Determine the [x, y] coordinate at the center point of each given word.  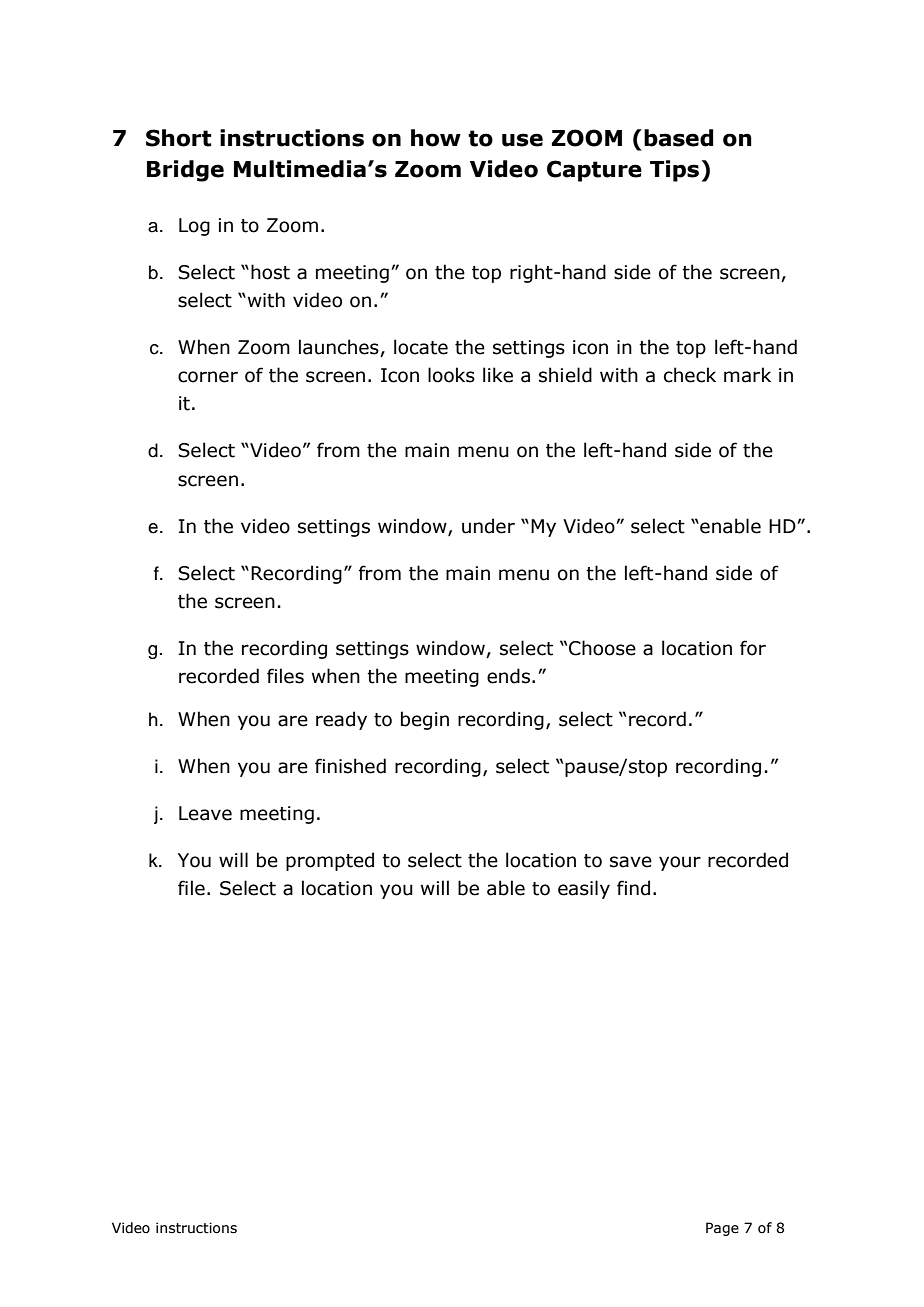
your [680, 863]
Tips [674, 171]
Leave [205, 813]
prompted [330, 861]
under [488, 526]
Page [722, 1229]
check [690, 375]
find [633, 888]
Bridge [185, 171]
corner [208, 377]
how [436, 138]
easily [584, 889]
